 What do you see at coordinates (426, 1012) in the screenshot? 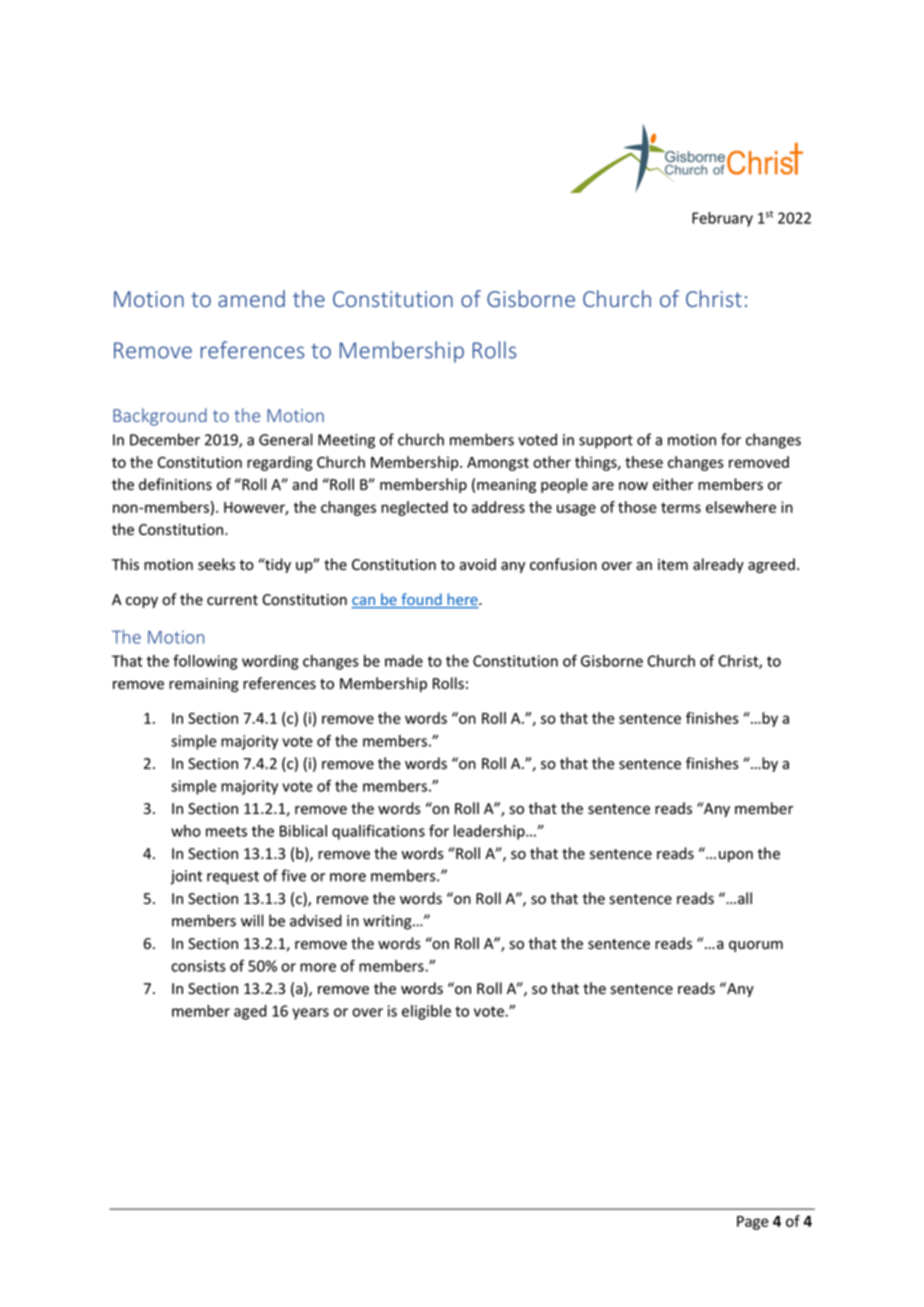
I see `eligible` at bounding box center [426, 1012].
